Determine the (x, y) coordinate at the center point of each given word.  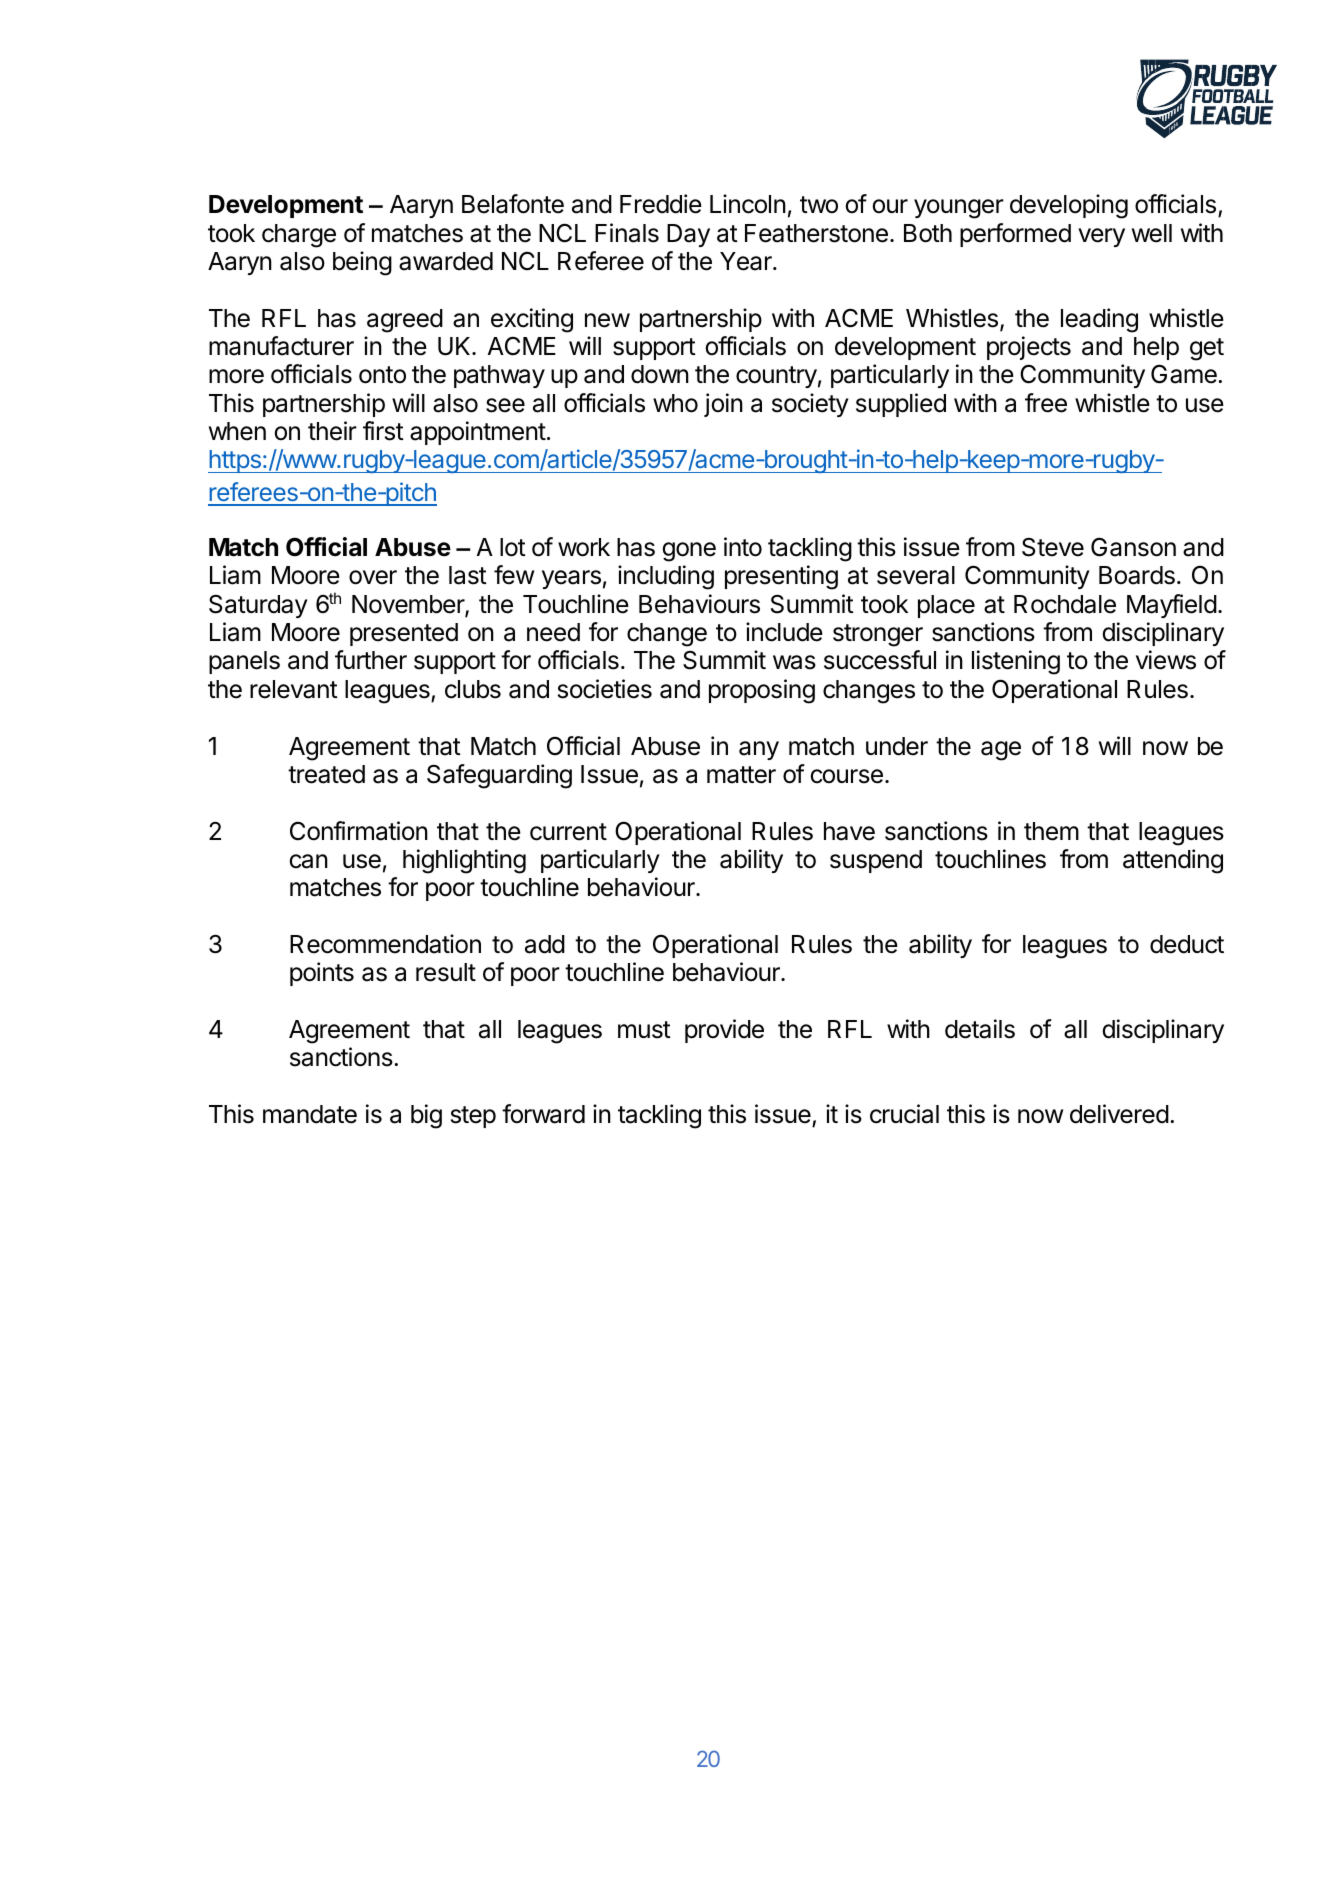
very (1101, 237)
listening (1016, 662)
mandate (310, 1114)
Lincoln (748, 204)
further (371, 660)
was (794, 662)
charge (299, 236)
